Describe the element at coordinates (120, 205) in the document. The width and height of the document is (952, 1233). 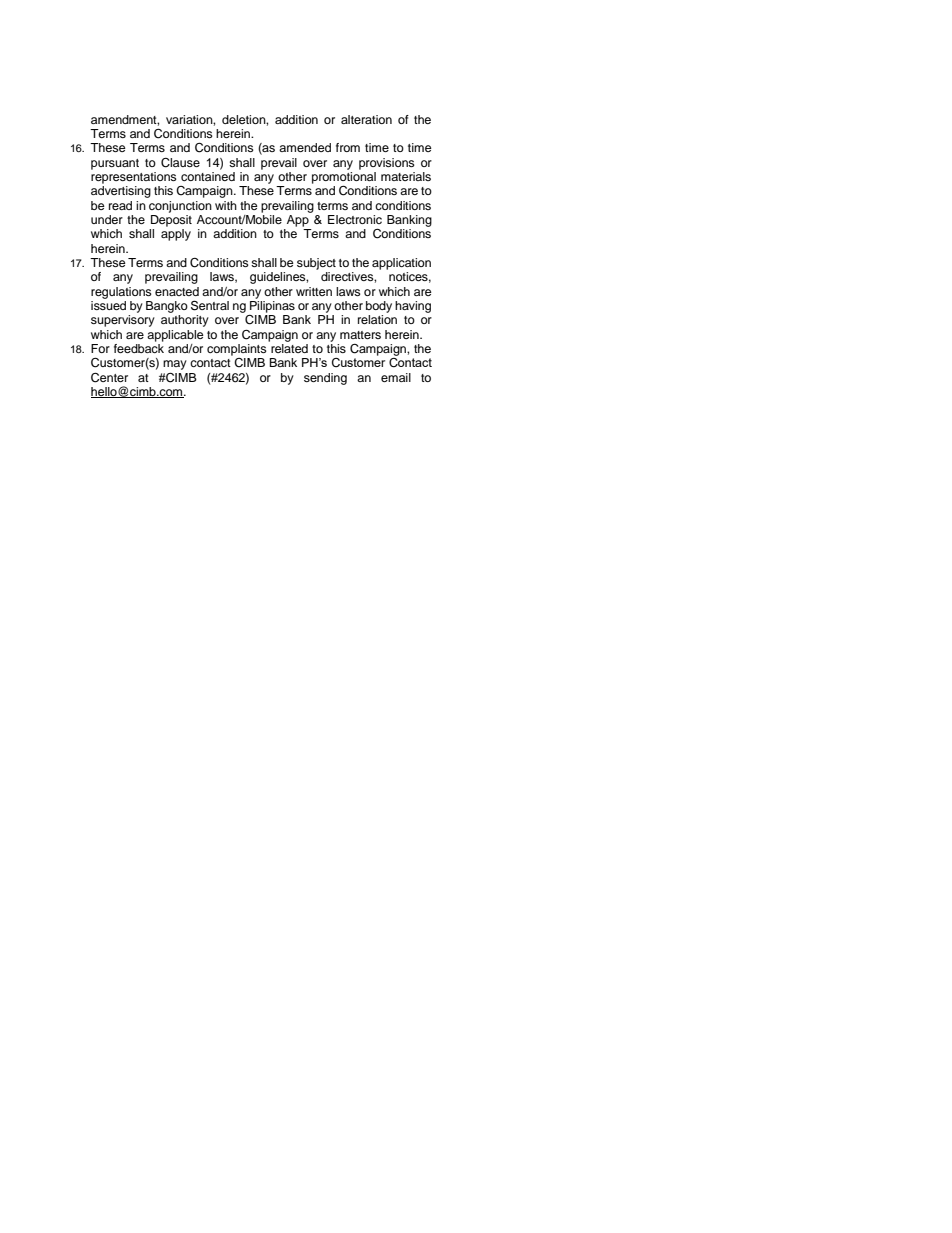
I see `read` at that location.
